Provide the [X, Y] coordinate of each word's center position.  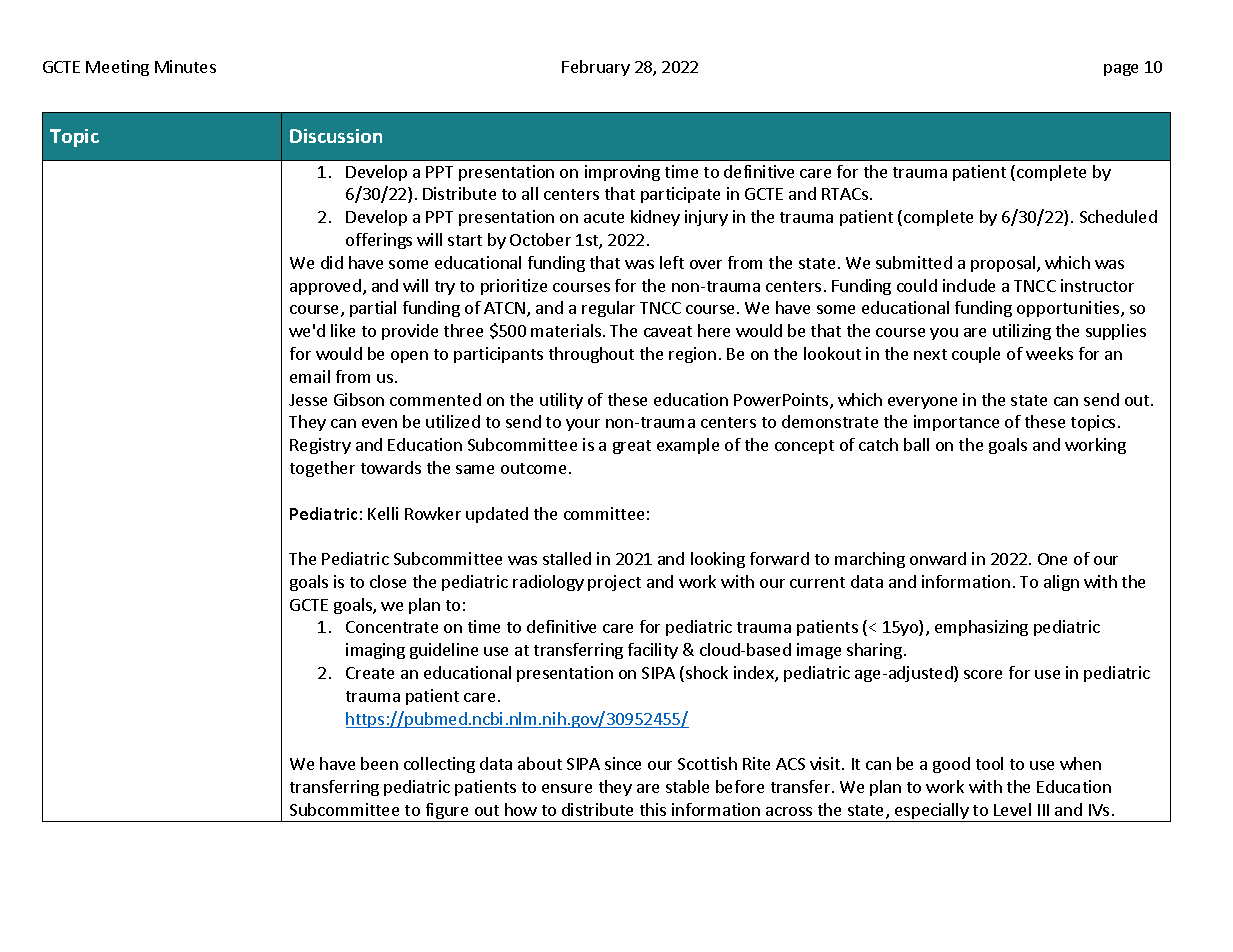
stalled [567, 558]
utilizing [1022, 332]
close [388, 581]
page [1121, 70]
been [379, 763]
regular [608, 309]
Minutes [185, 66]
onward [938, 558]
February [596, 68]
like [343, 330]
